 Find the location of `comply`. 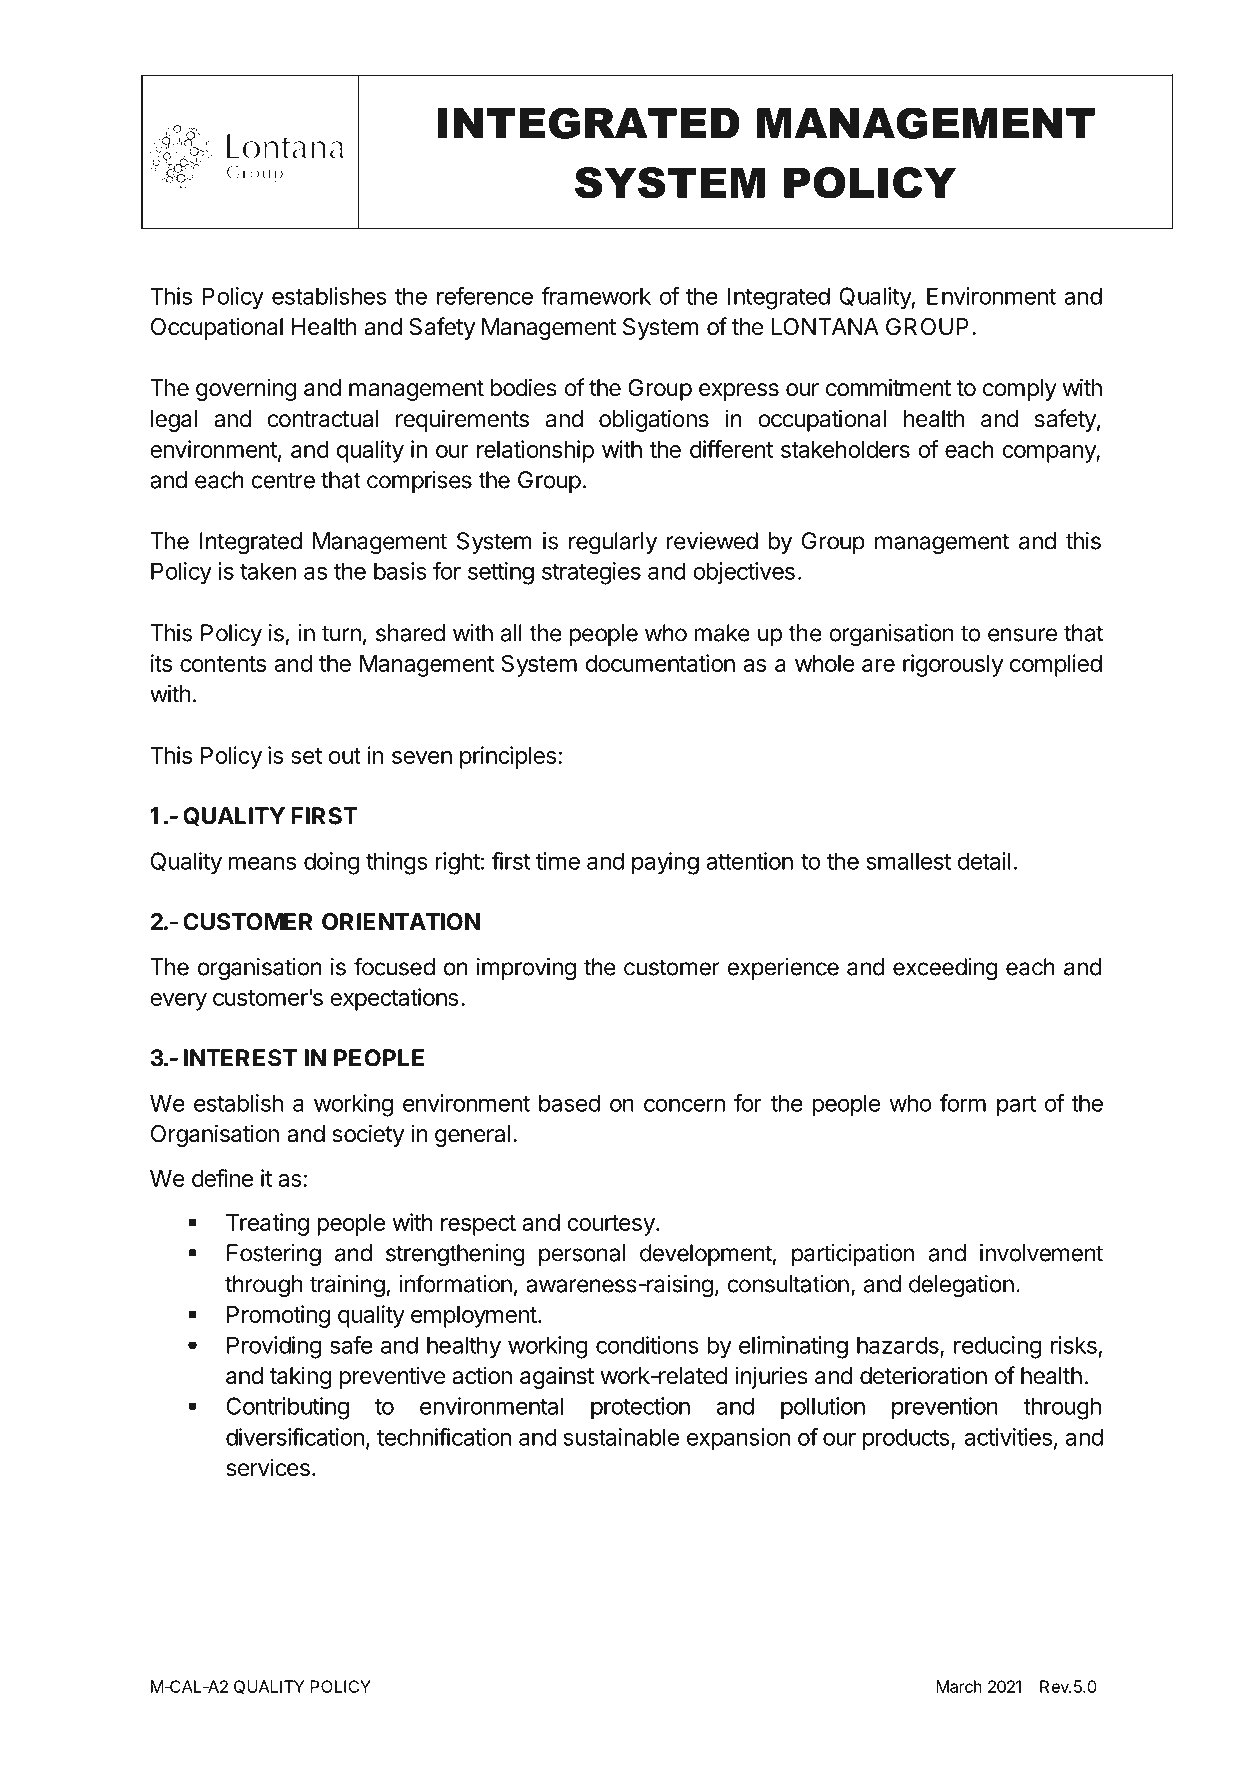

comply is located at coordinates (1020, 390).
